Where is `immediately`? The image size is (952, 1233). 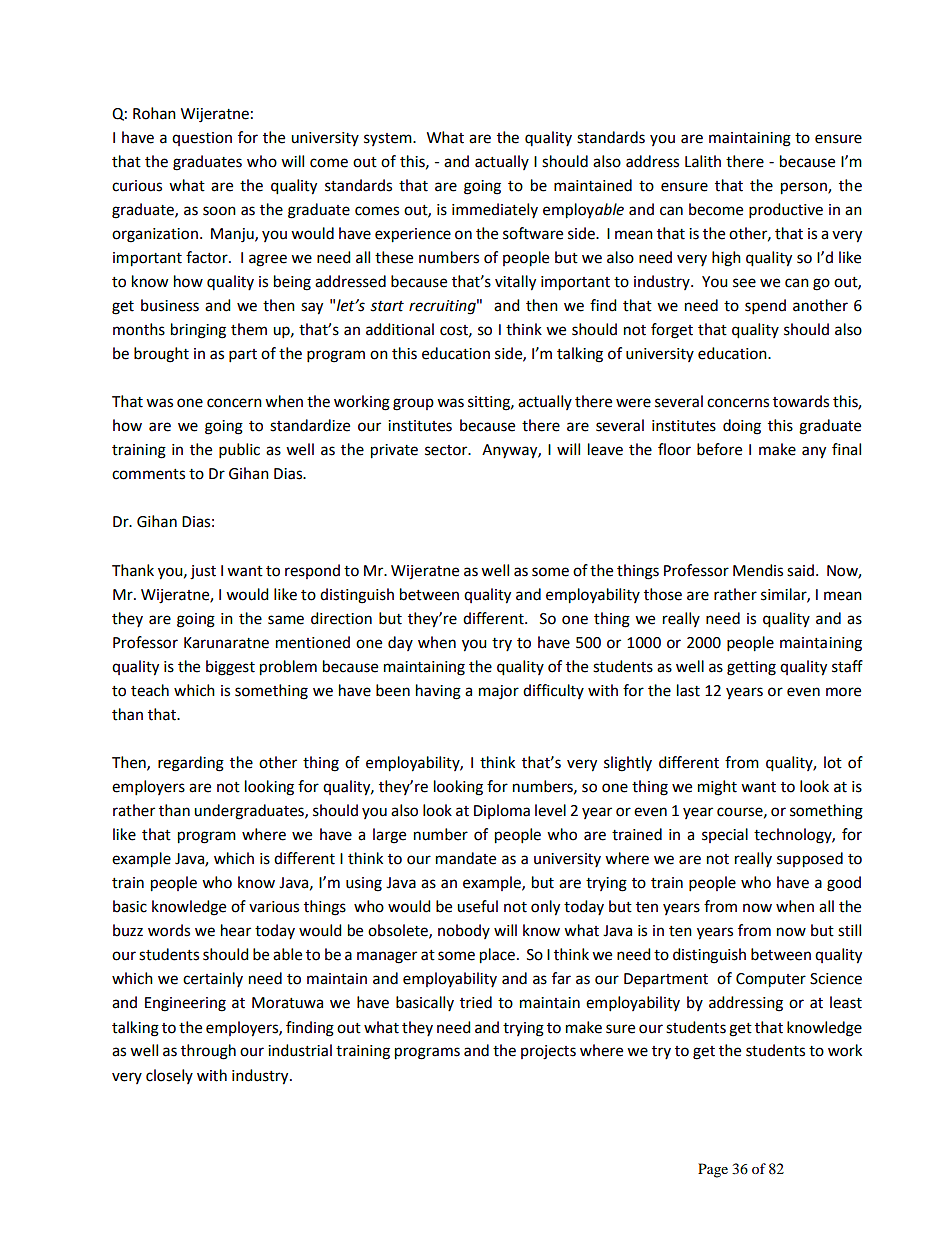
immediately is located at coordinates (495, 210).
